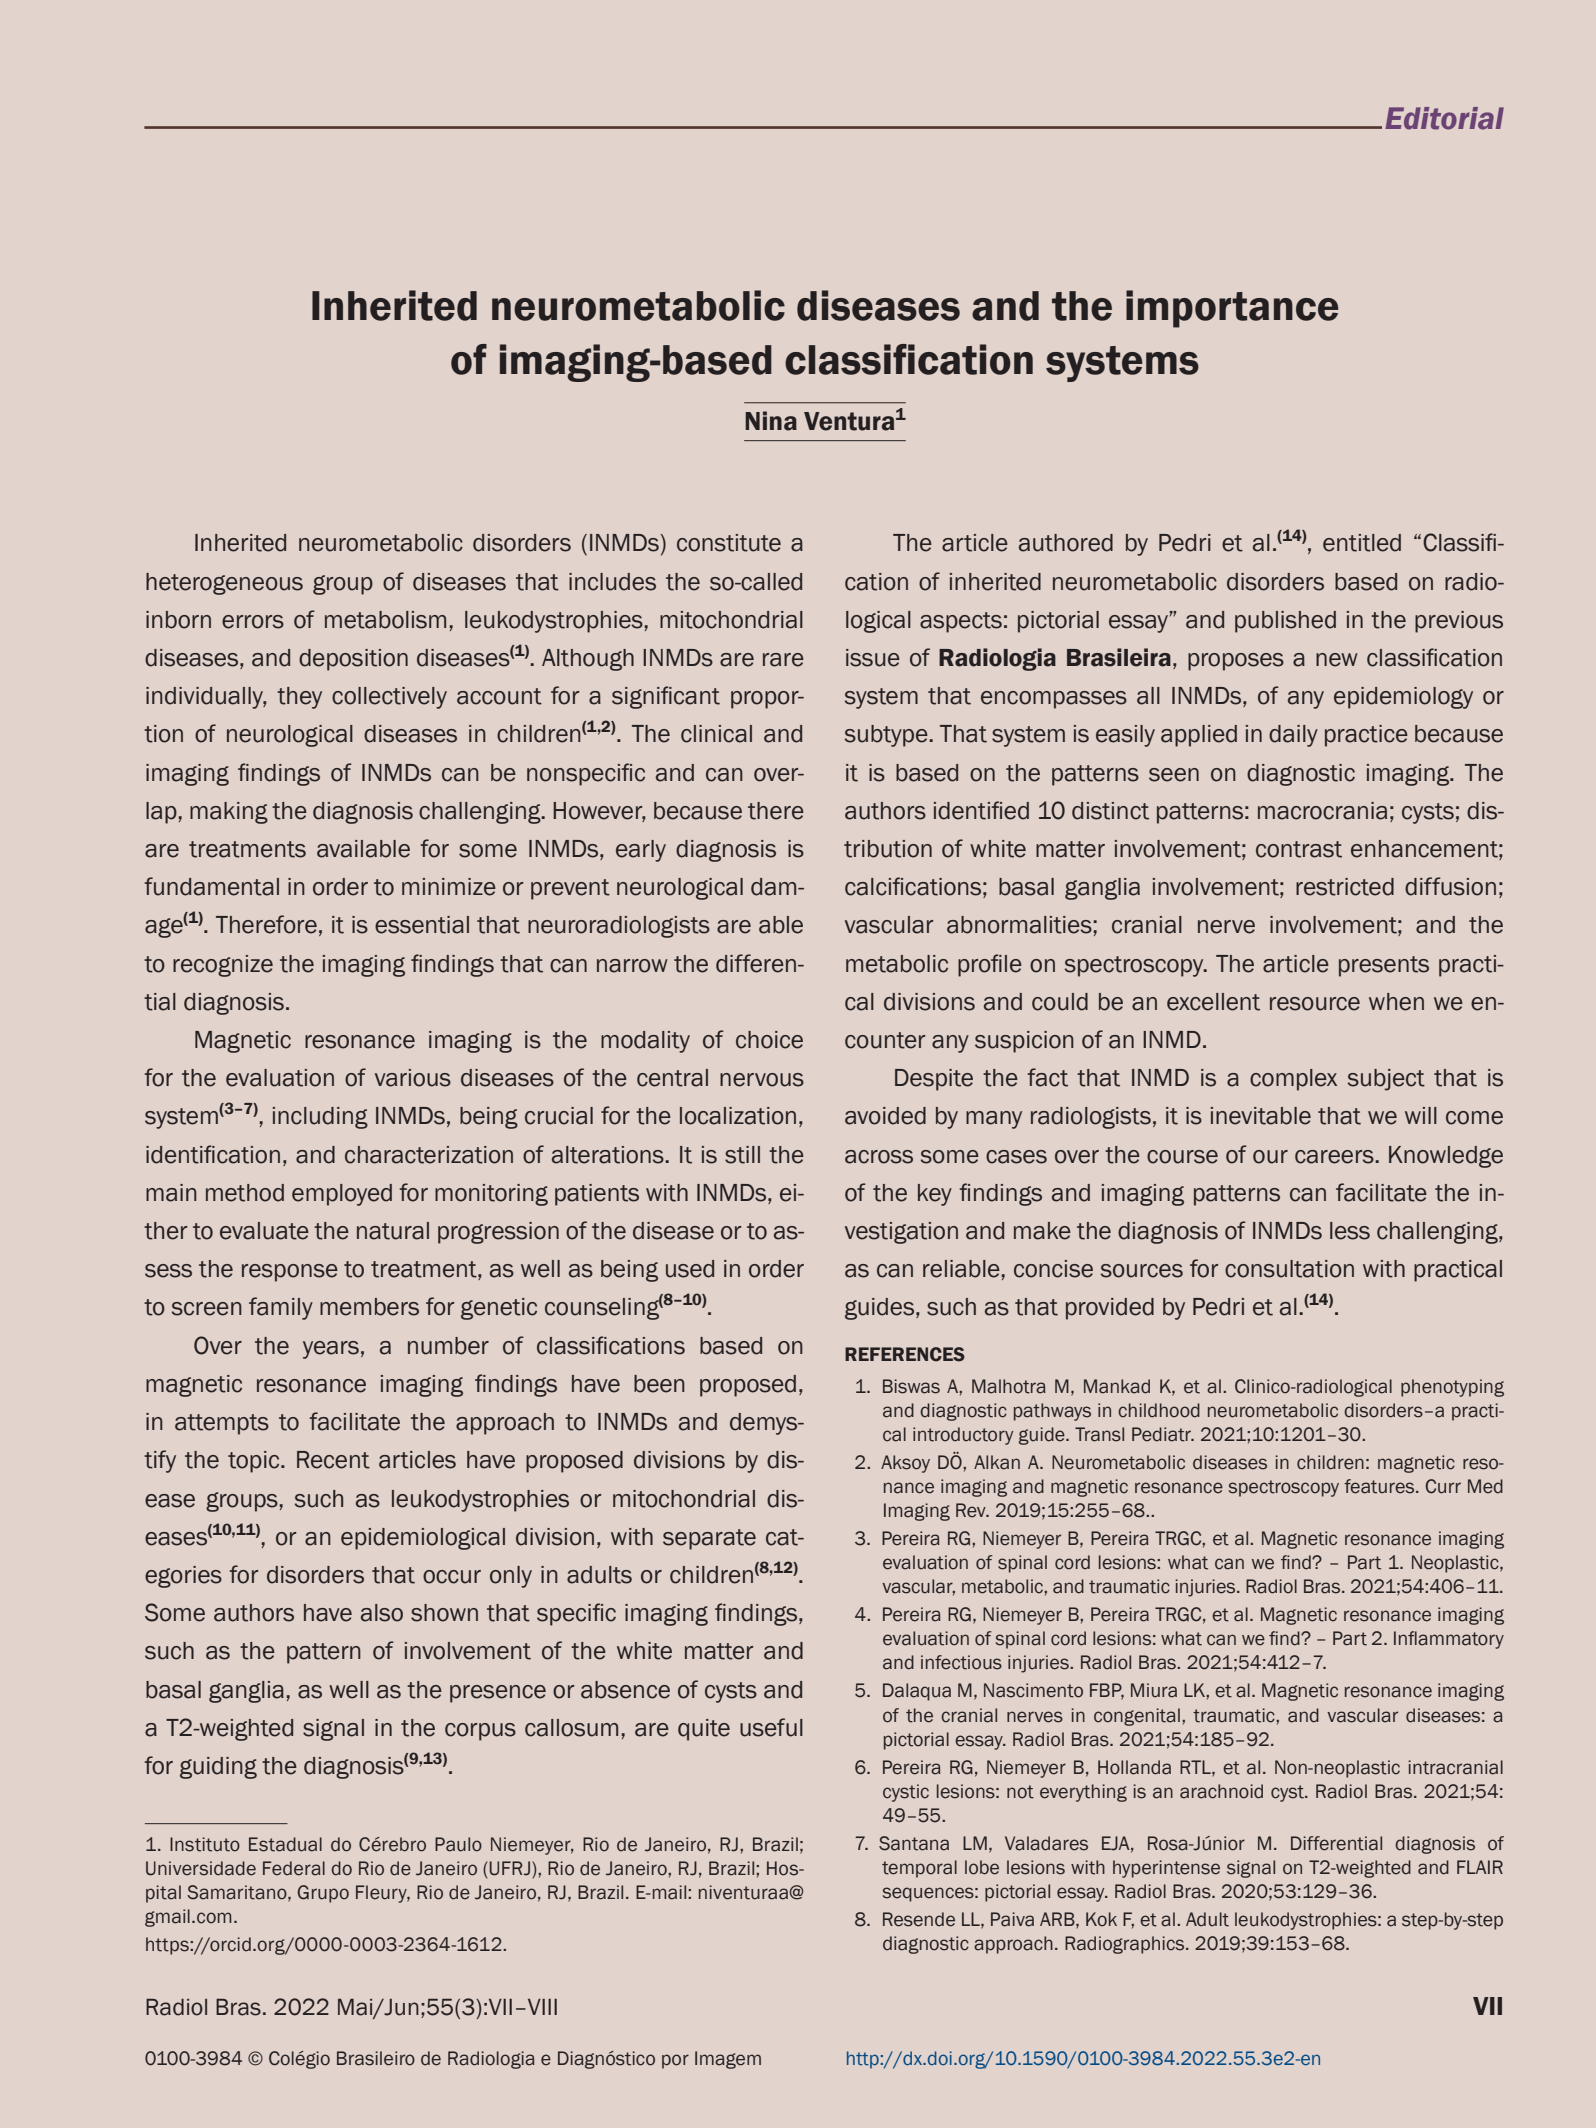  Describe the element at coordinates (1452, 1388) in the screenshot. I see `phenotyping` at that location.
